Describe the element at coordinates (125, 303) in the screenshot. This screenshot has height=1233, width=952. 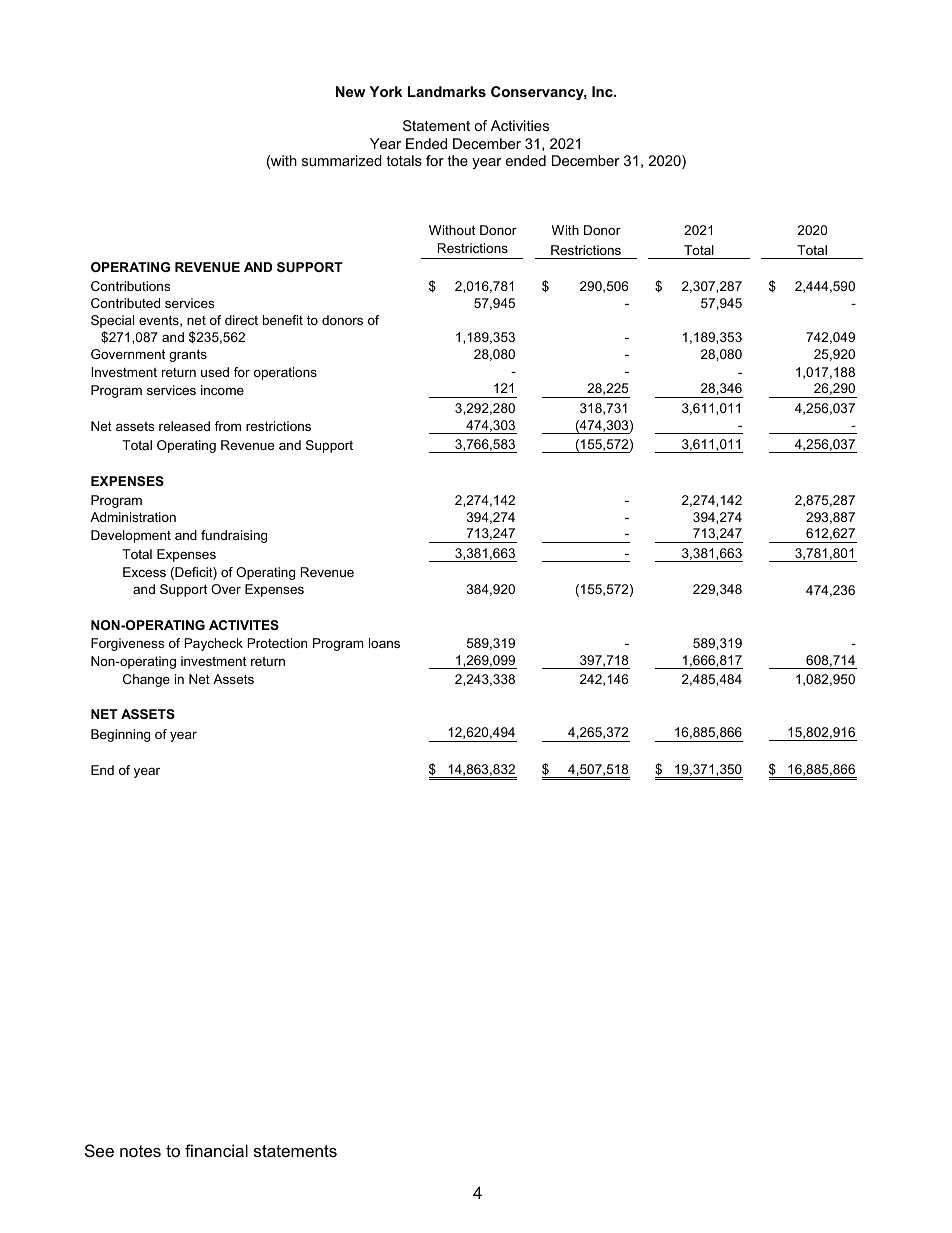
I see `Contributed` at that location.
